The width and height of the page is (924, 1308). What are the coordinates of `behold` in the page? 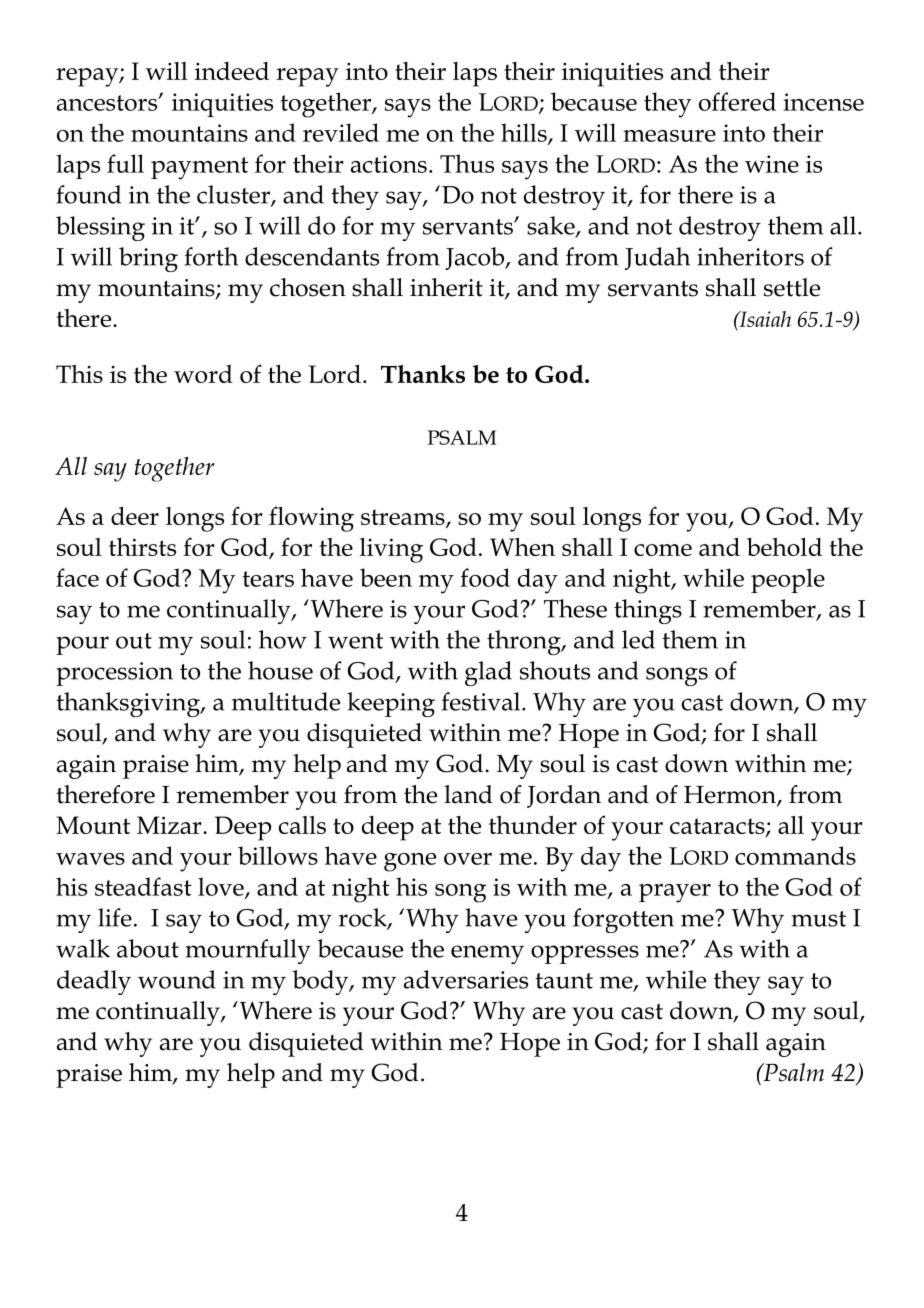 It's located at (784, 547).
